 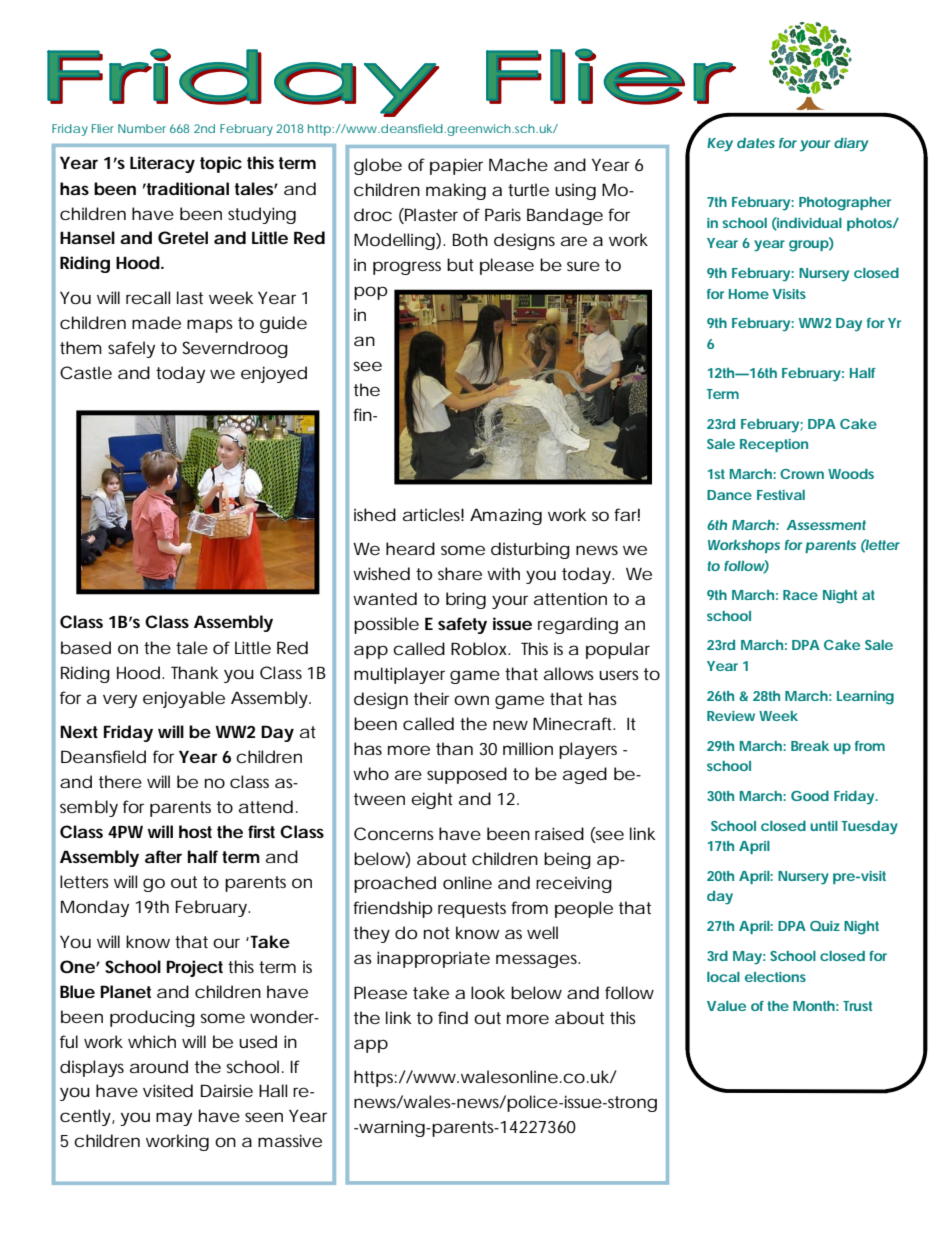 What do you see at coordinates (162, 164) in the screenshot?
I see `Literacy` at bounding box center [162, 164].
